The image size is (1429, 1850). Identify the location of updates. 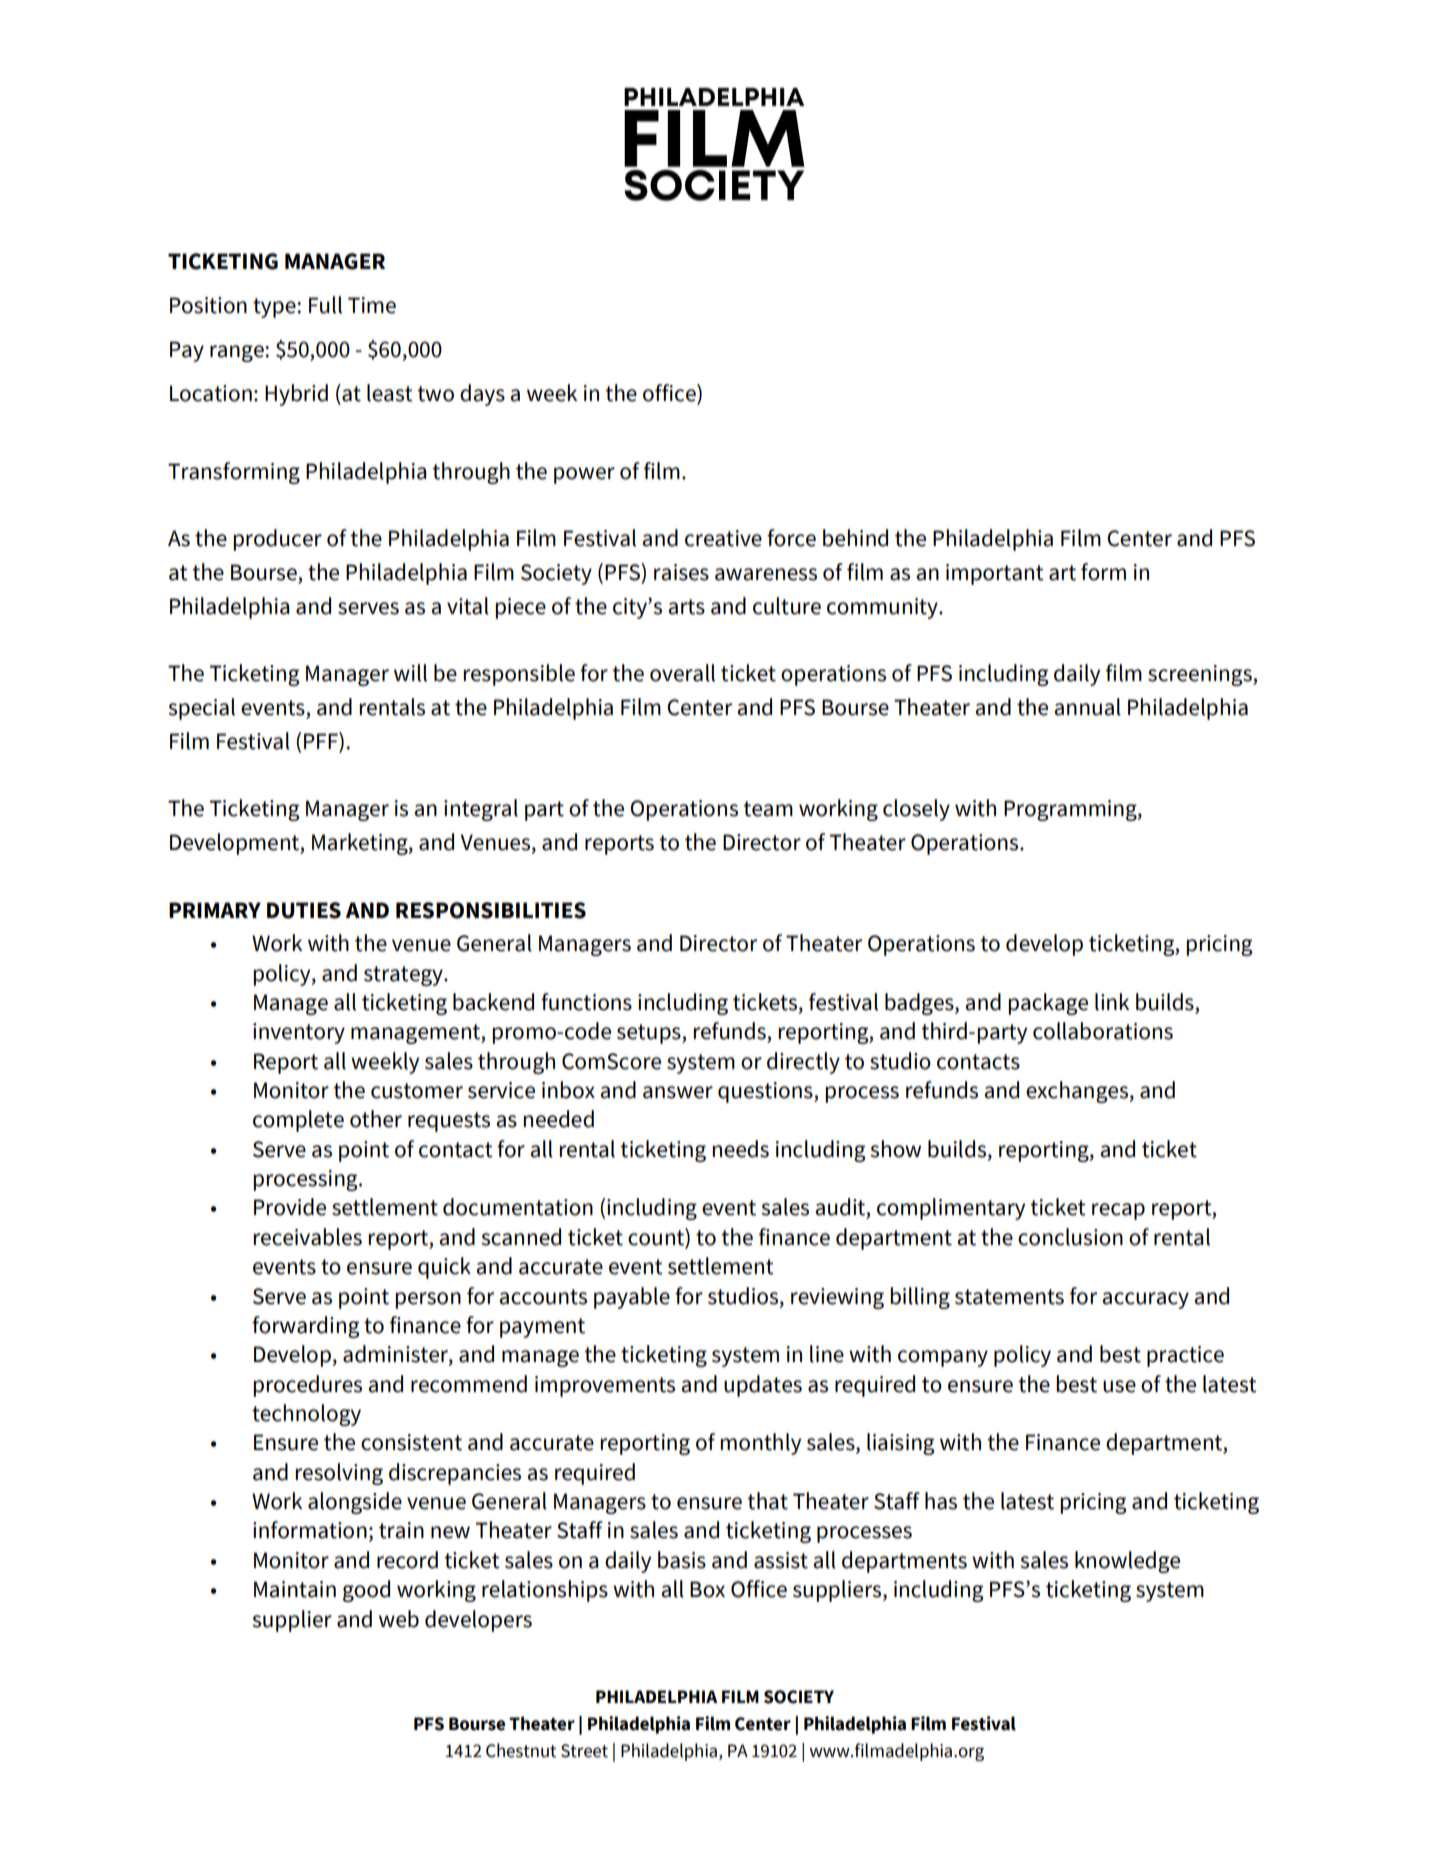
(763, 1386).
